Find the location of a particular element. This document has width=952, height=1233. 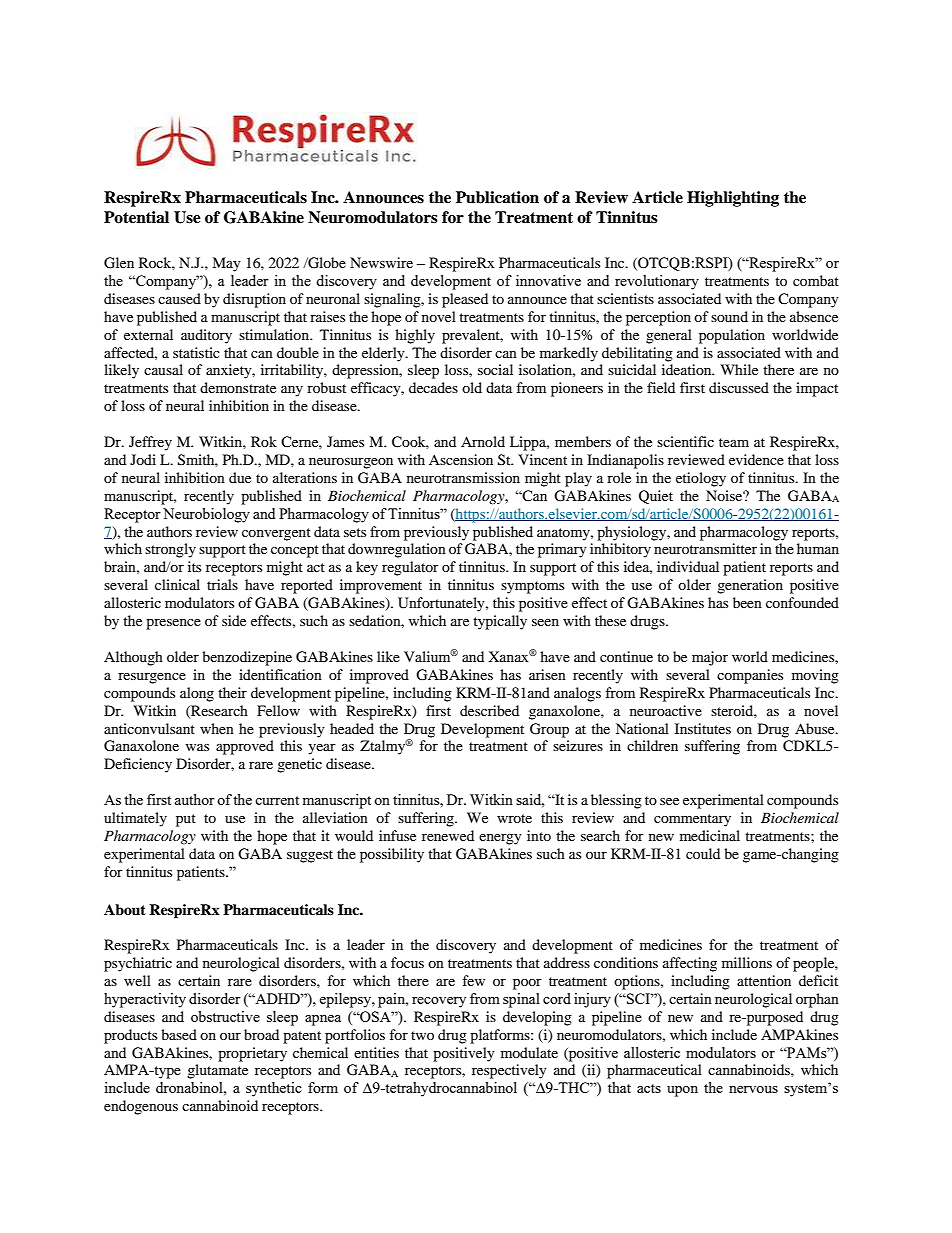

Publication is located at coordinates (497, 197).
